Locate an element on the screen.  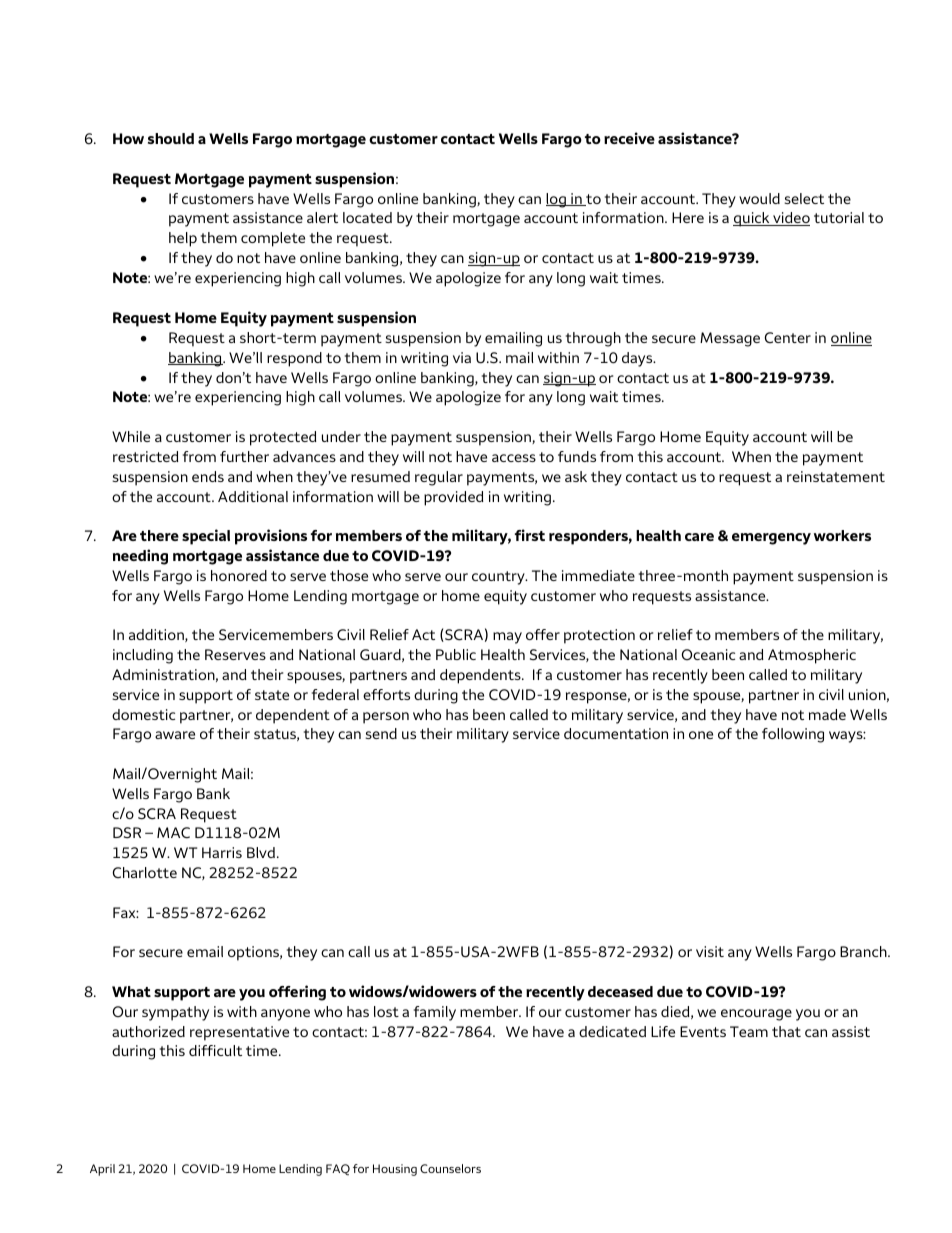
April is located at coordinates (102, 1170).
